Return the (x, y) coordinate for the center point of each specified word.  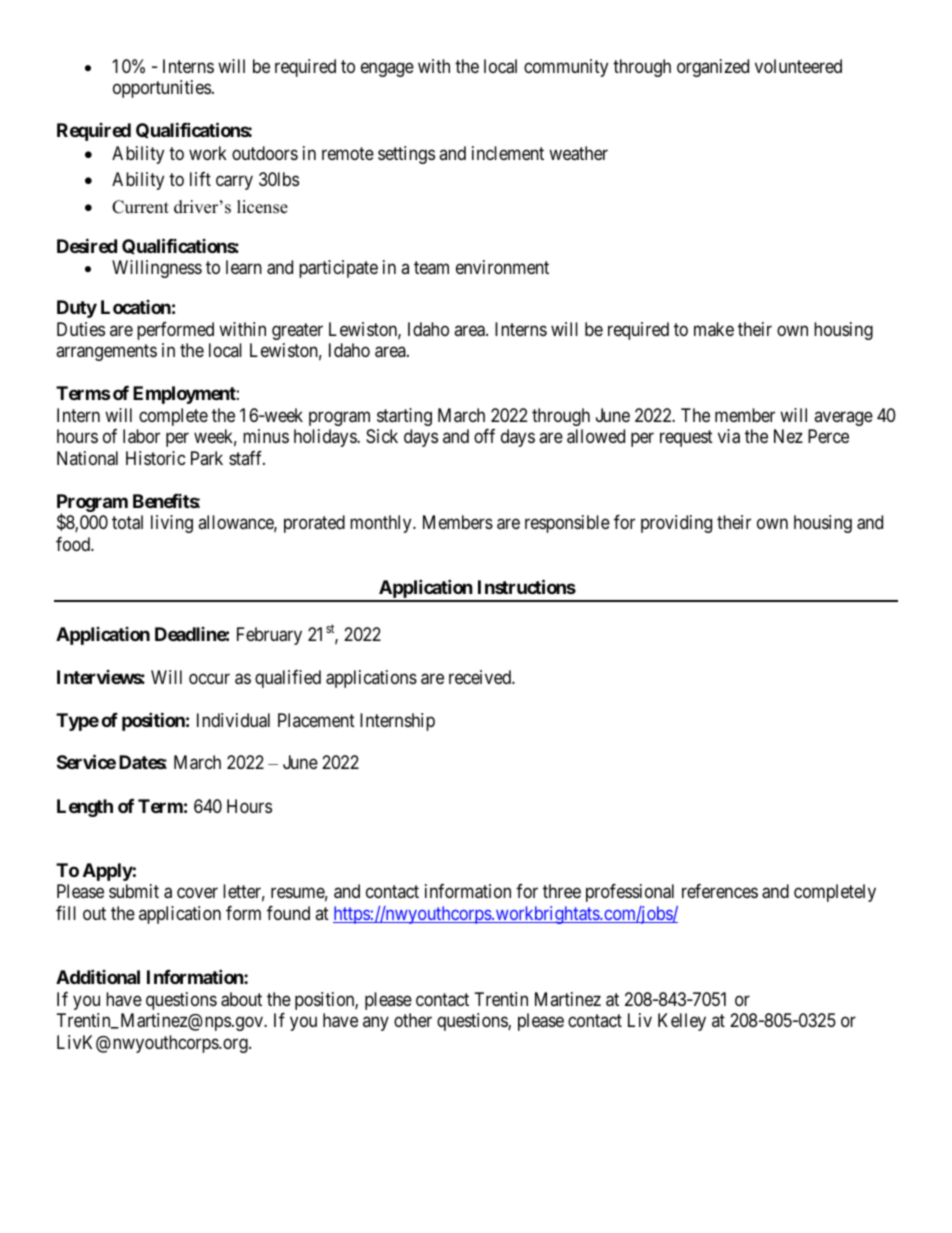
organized (713, 68)
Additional (98, 976)
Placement (316, 720)
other (413, 1020)
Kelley (682, 1022)
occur (209, 678)
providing (676, 524)
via (729, 436)
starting (404, 417)
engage (387, 69)
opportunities (162, 89)
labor (141, 436)
